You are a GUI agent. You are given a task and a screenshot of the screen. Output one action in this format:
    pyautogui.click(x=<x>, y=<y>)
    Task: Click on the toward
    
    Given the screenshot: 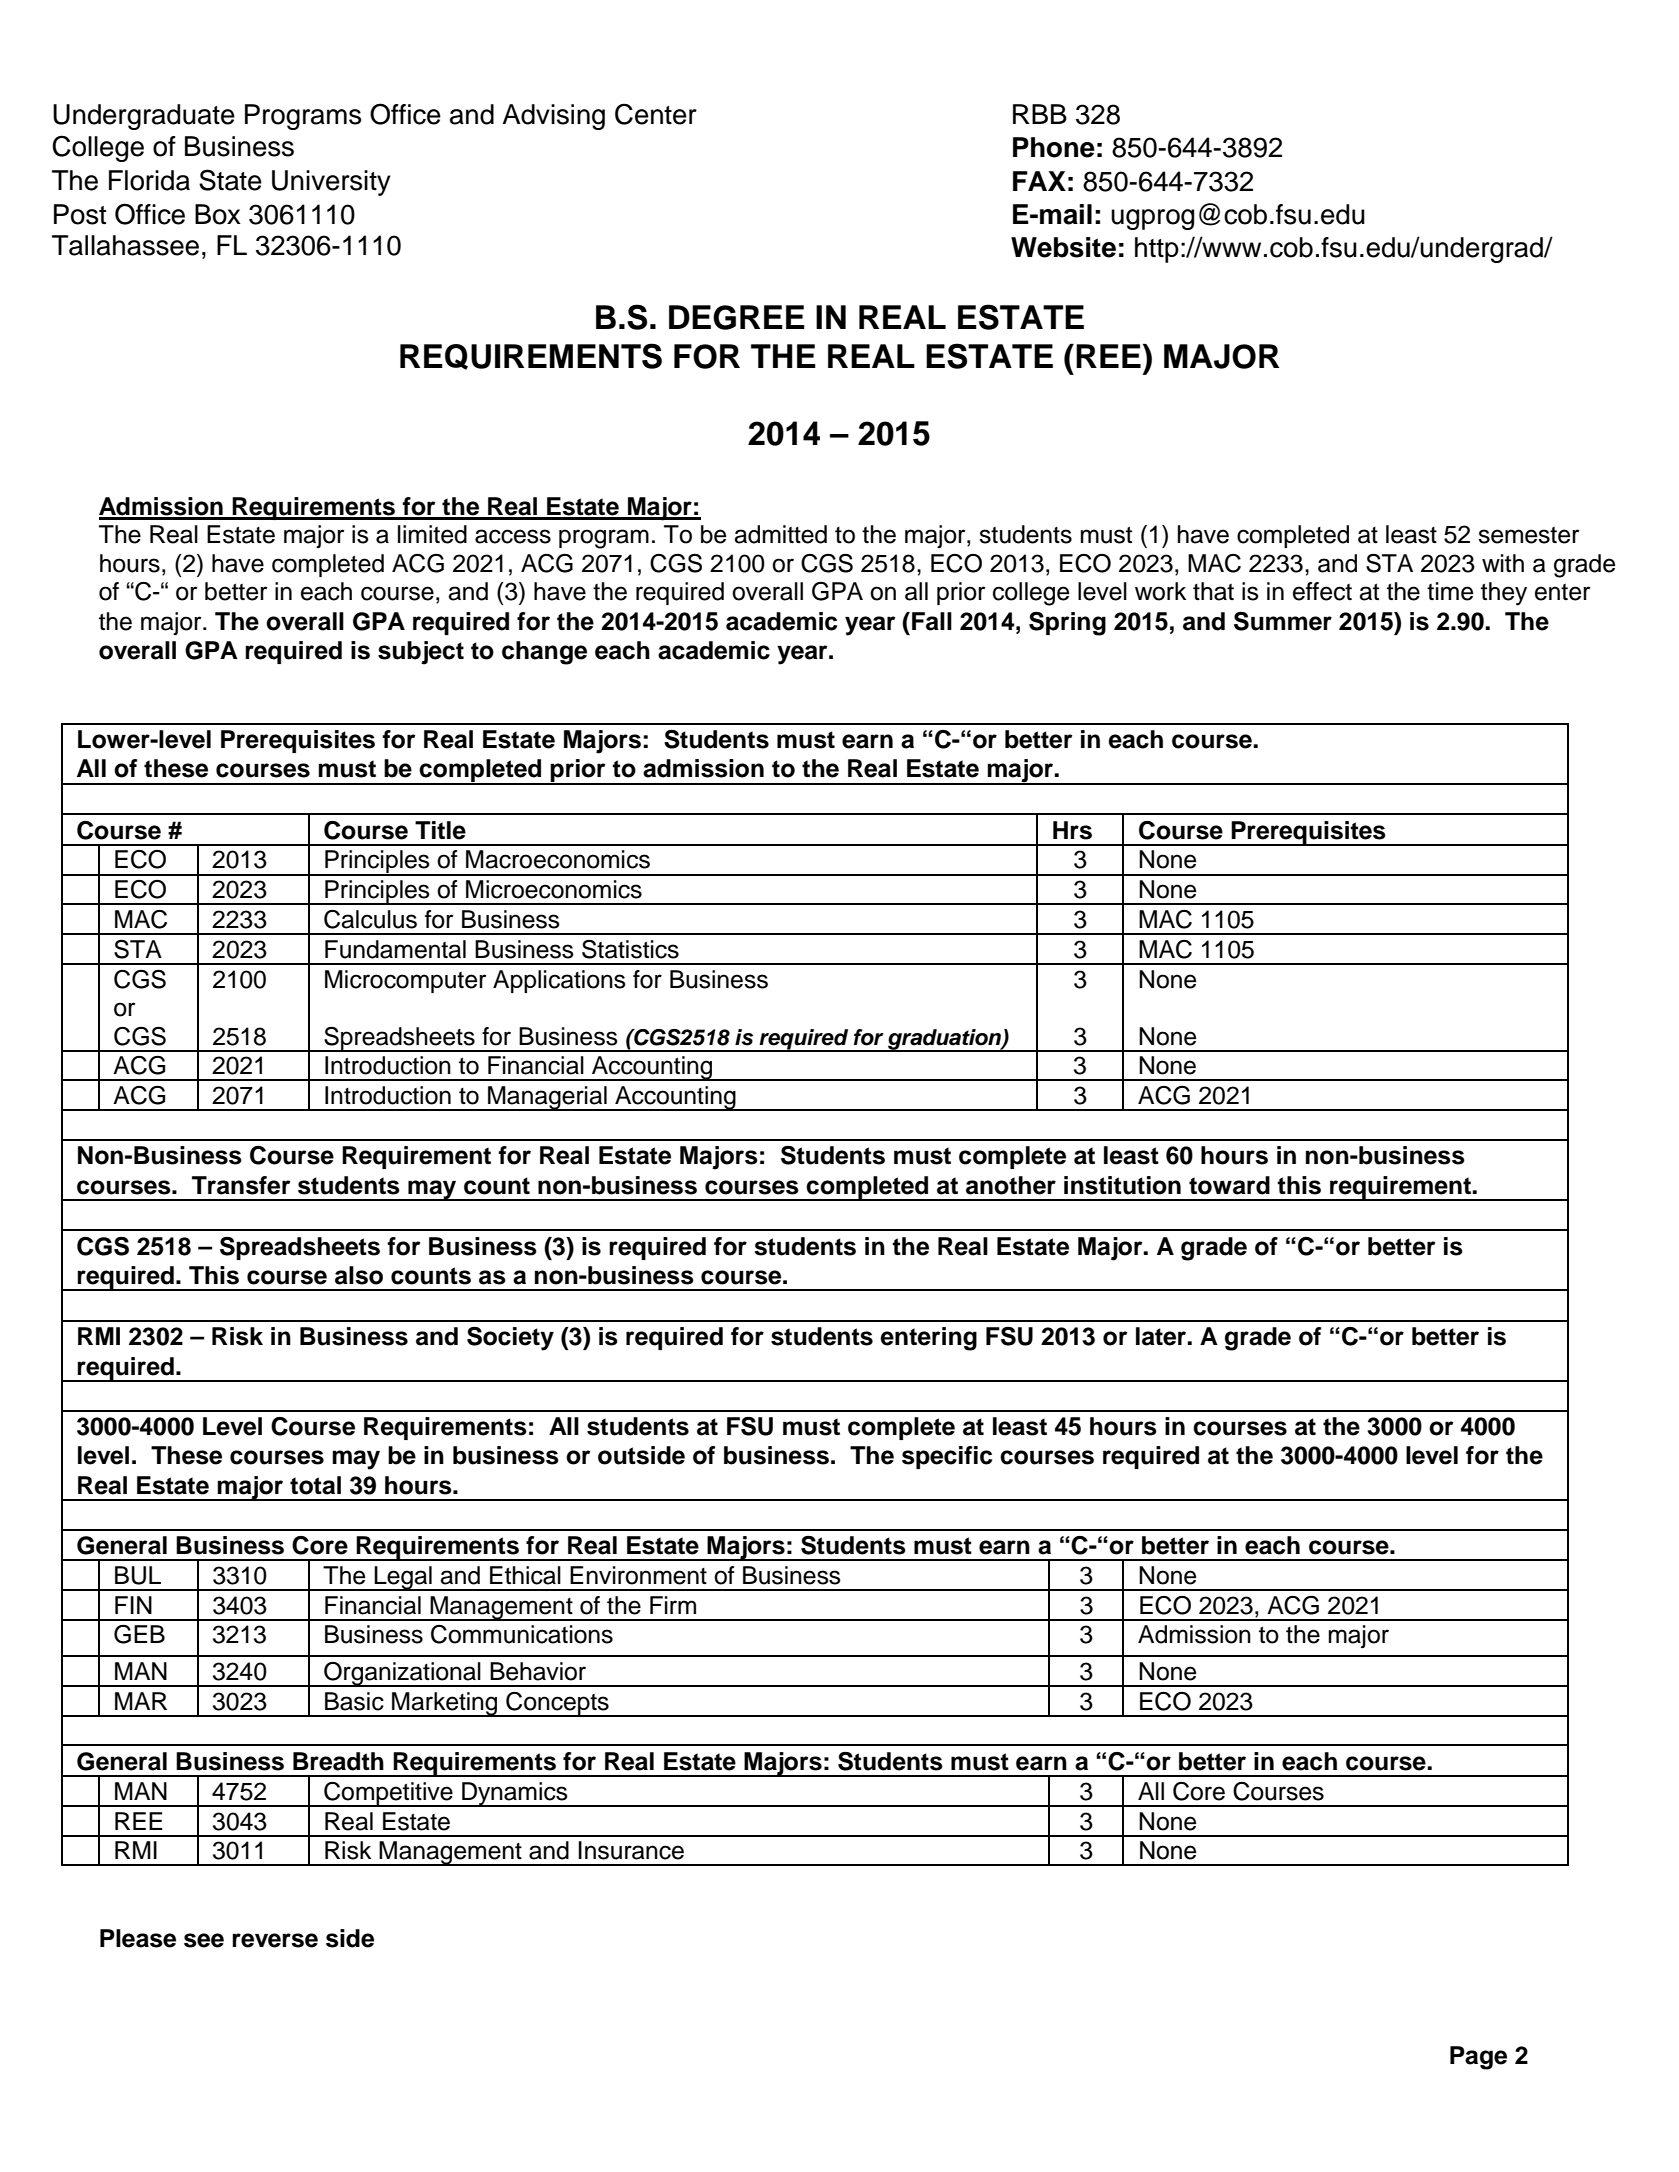 What is the action you would take?
    pyautogui.click(x=1229, y=1185)
